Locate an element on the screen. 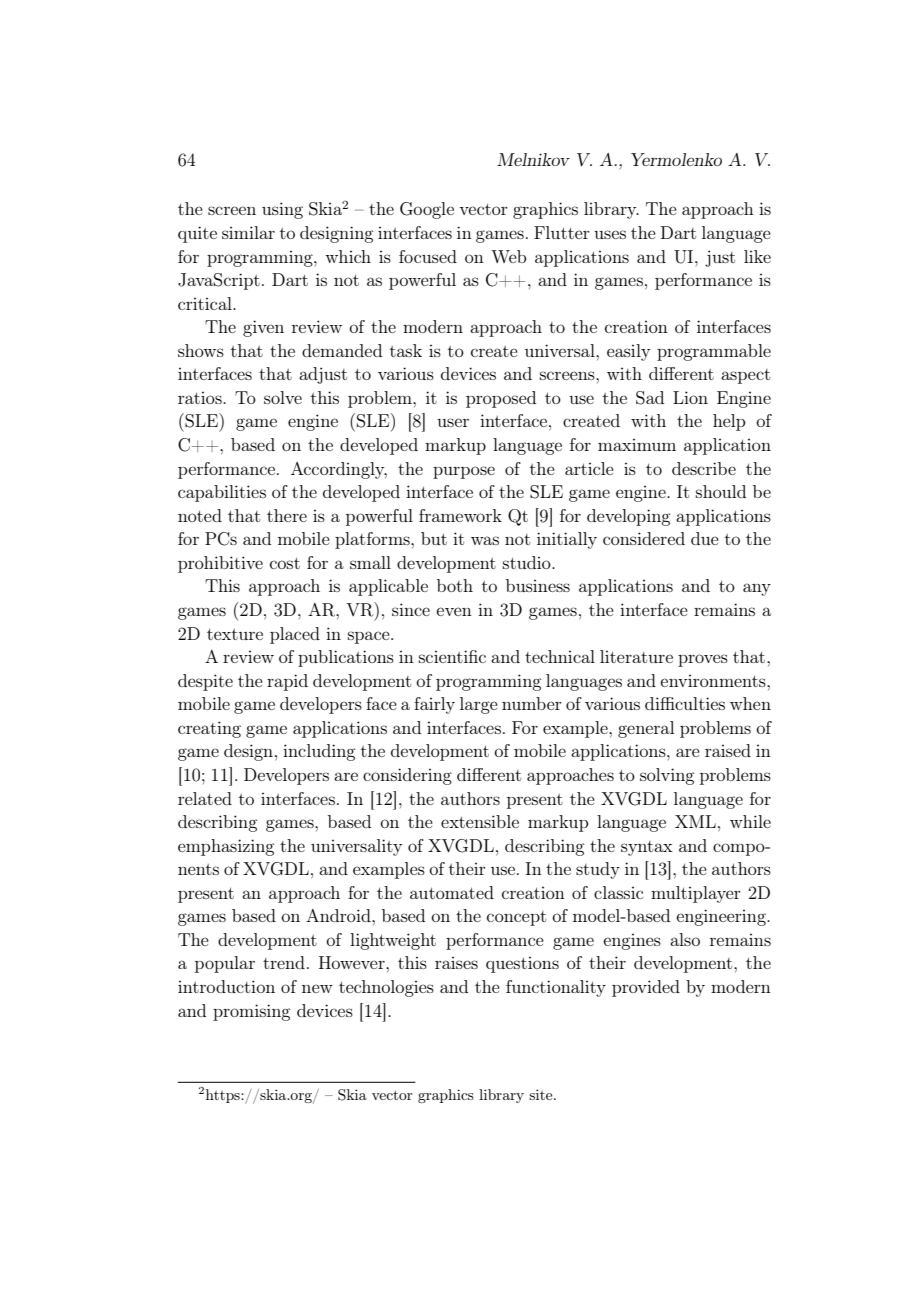 The width and height of the screenshot is (924, 1308). Web is located at coordinates (508, 256).
